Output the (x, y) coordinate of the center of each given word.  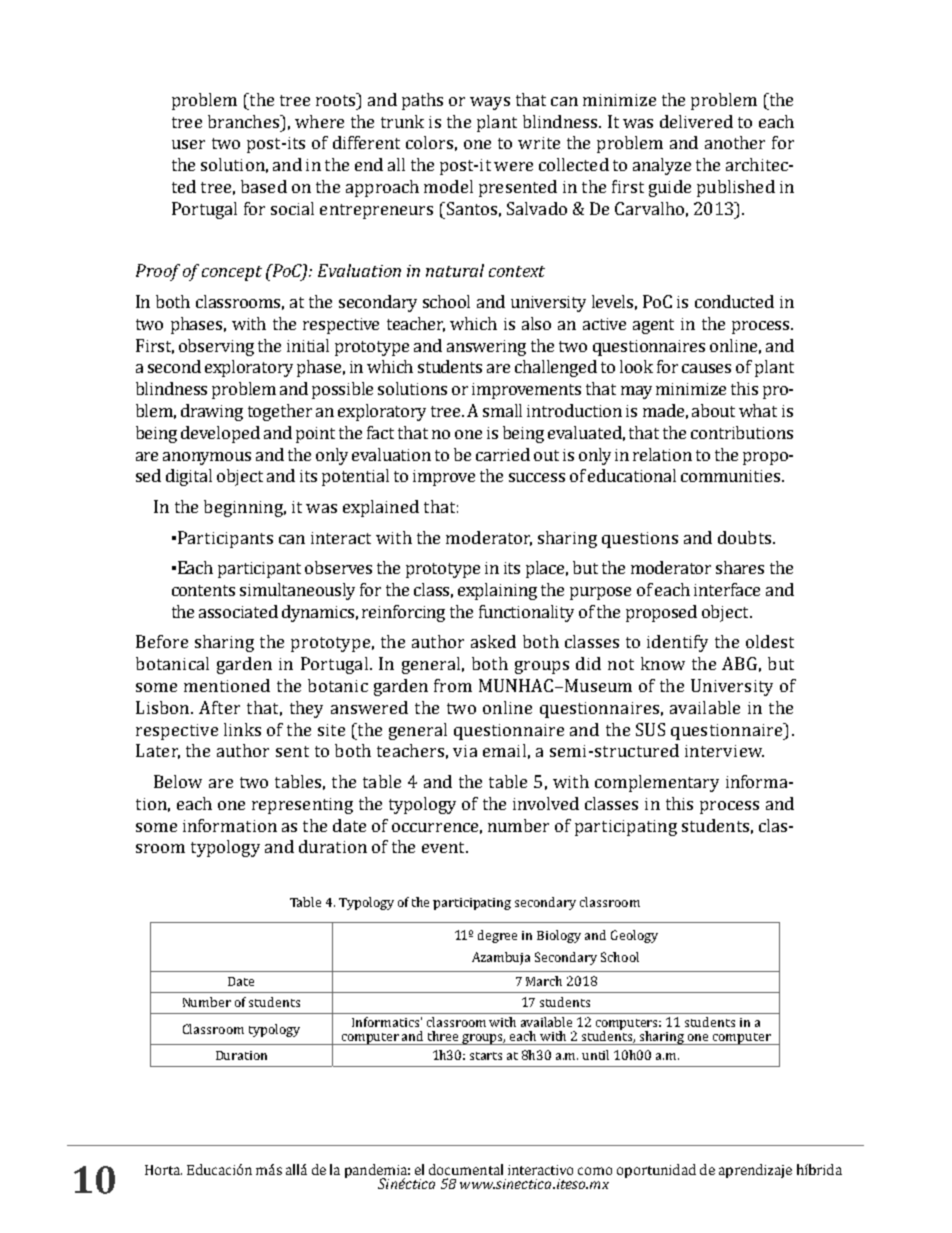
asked (493, 641)
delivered (696, 121)
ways (490, 103)
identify (677, 643)
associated (238, 611)
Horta (163, 1170)
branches (244, 121)
